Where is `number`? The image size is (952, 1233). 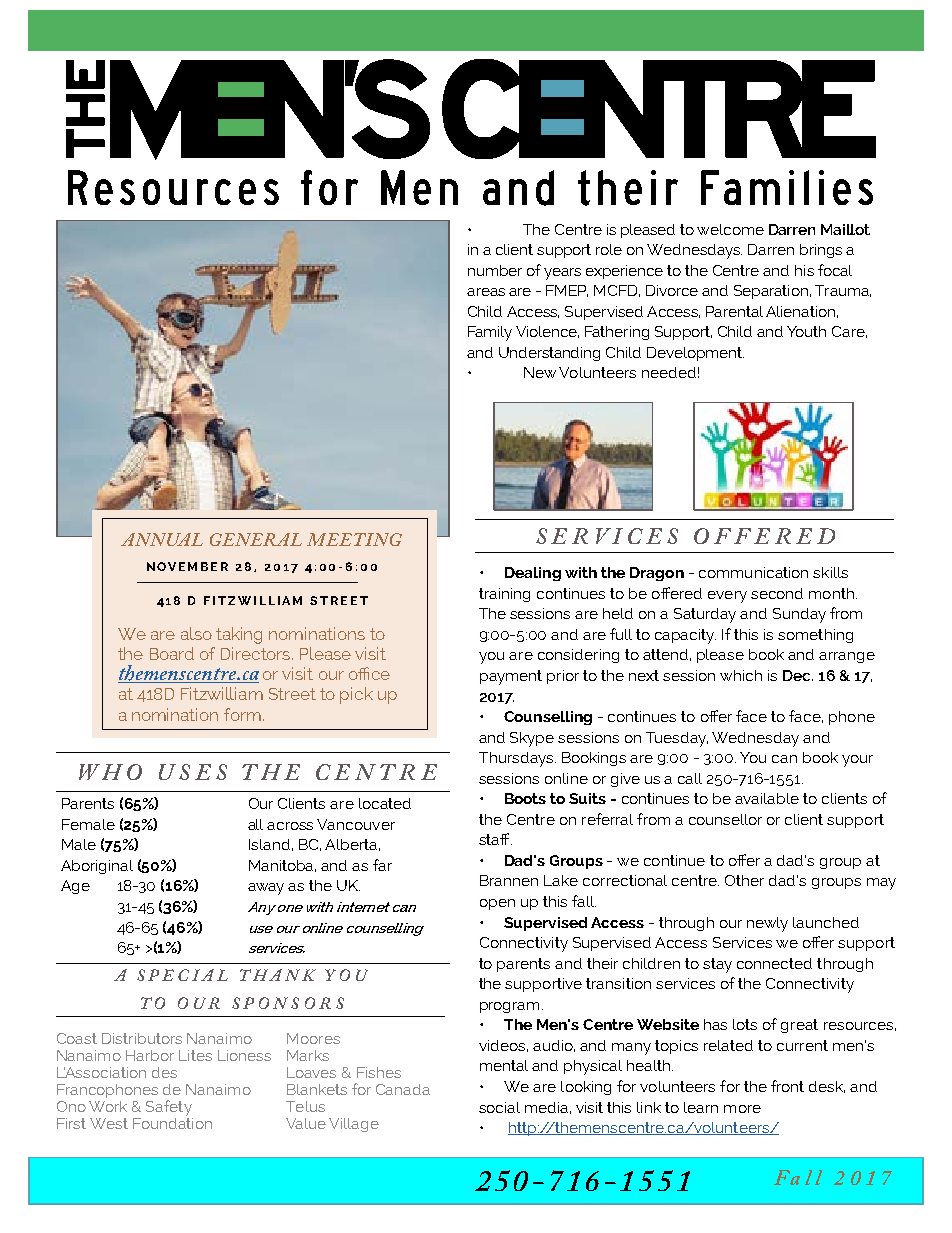
number is located at coordinates (495, 270).
